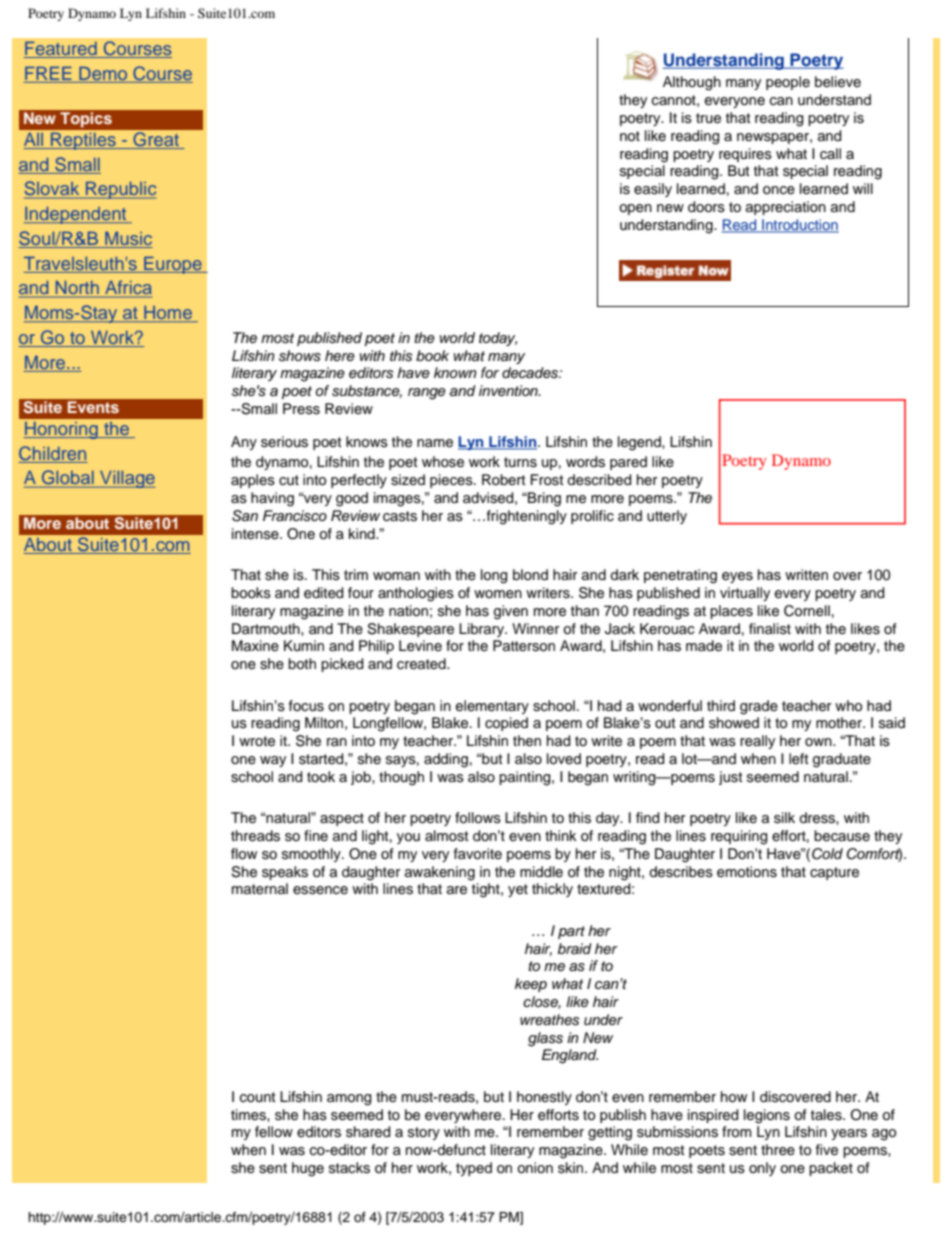  I want to click on easily, so click(653, 190).
